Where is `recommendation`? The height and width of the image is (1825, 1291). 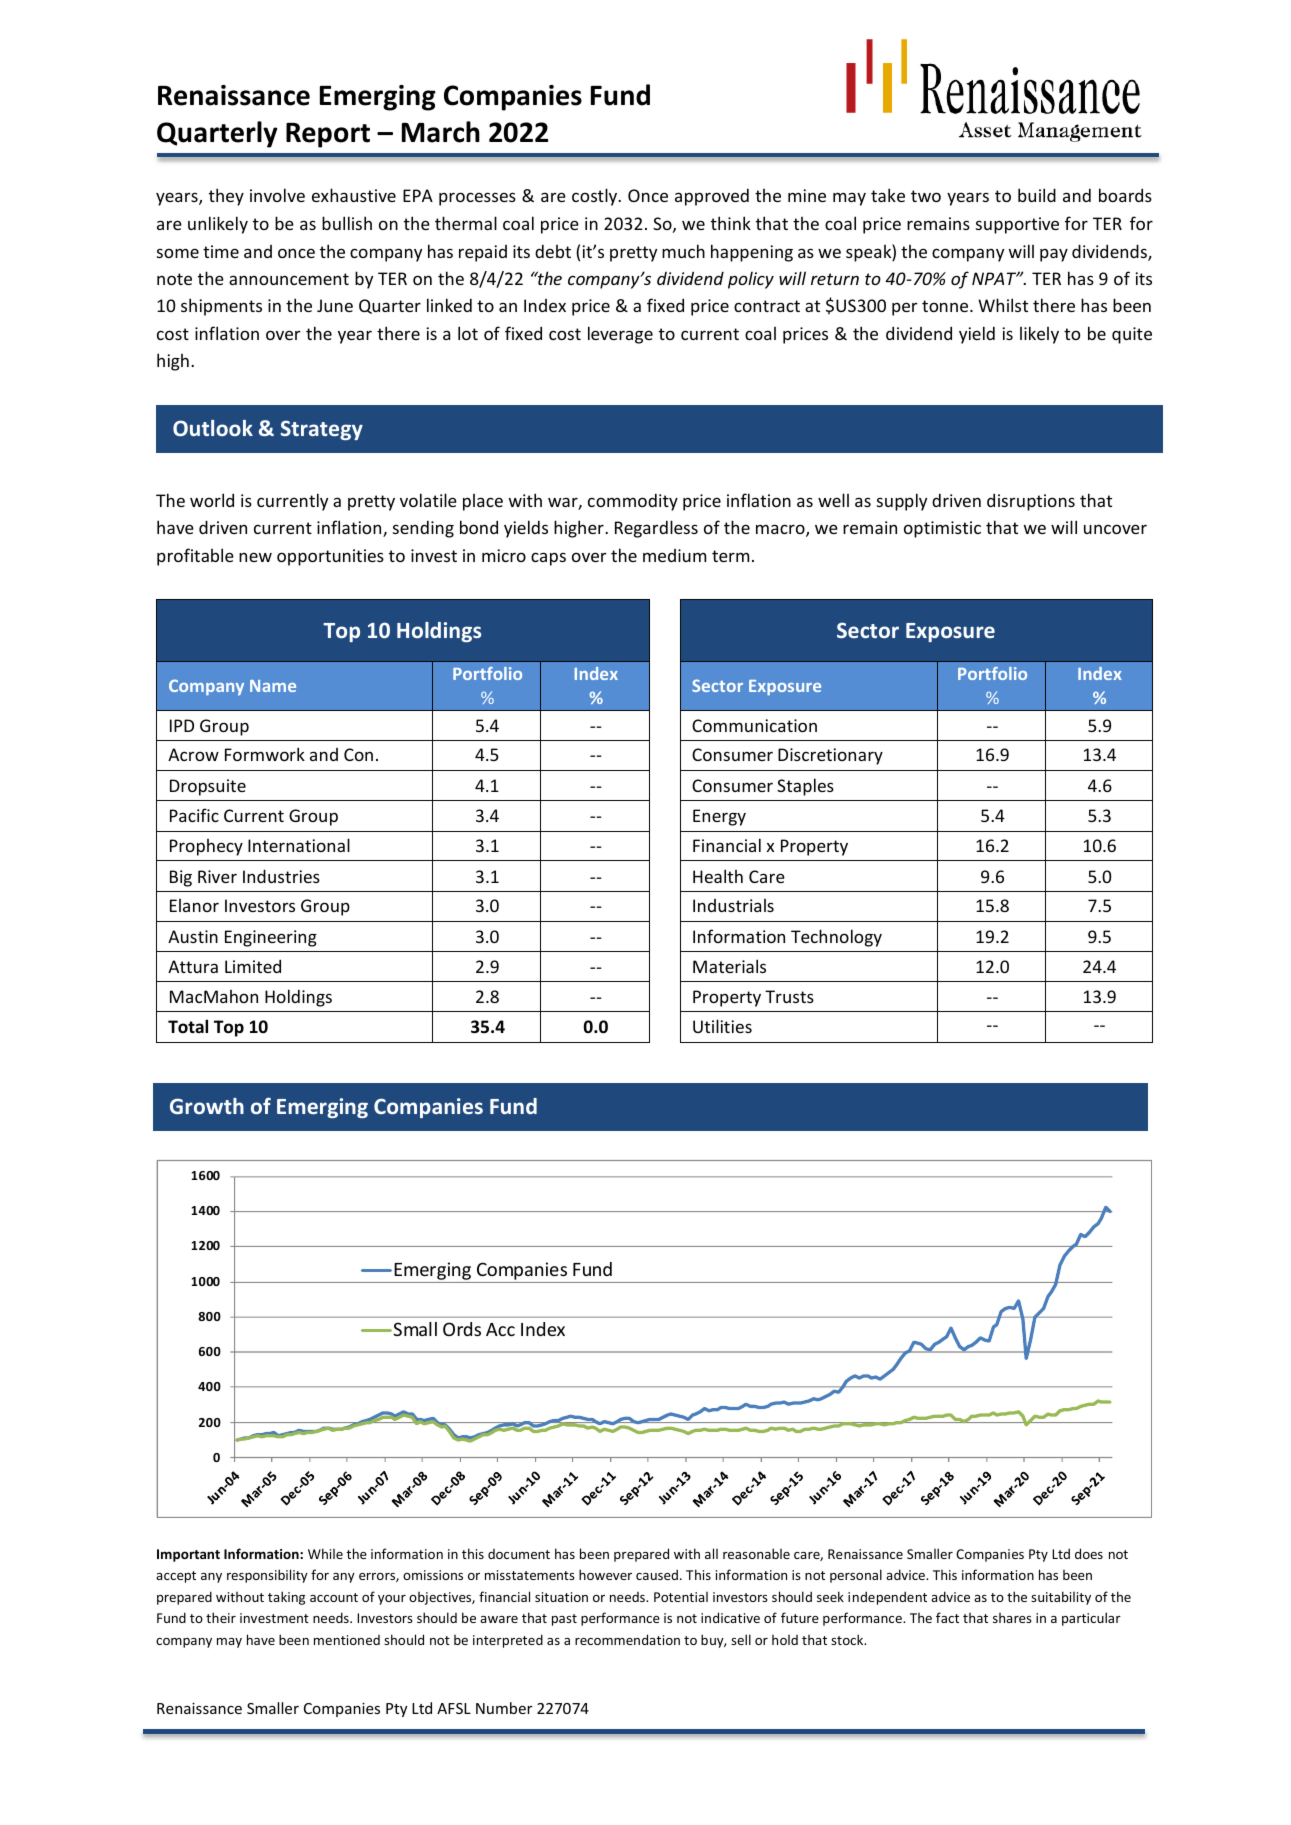 recommendation is located at coordinates (627, 1639).
